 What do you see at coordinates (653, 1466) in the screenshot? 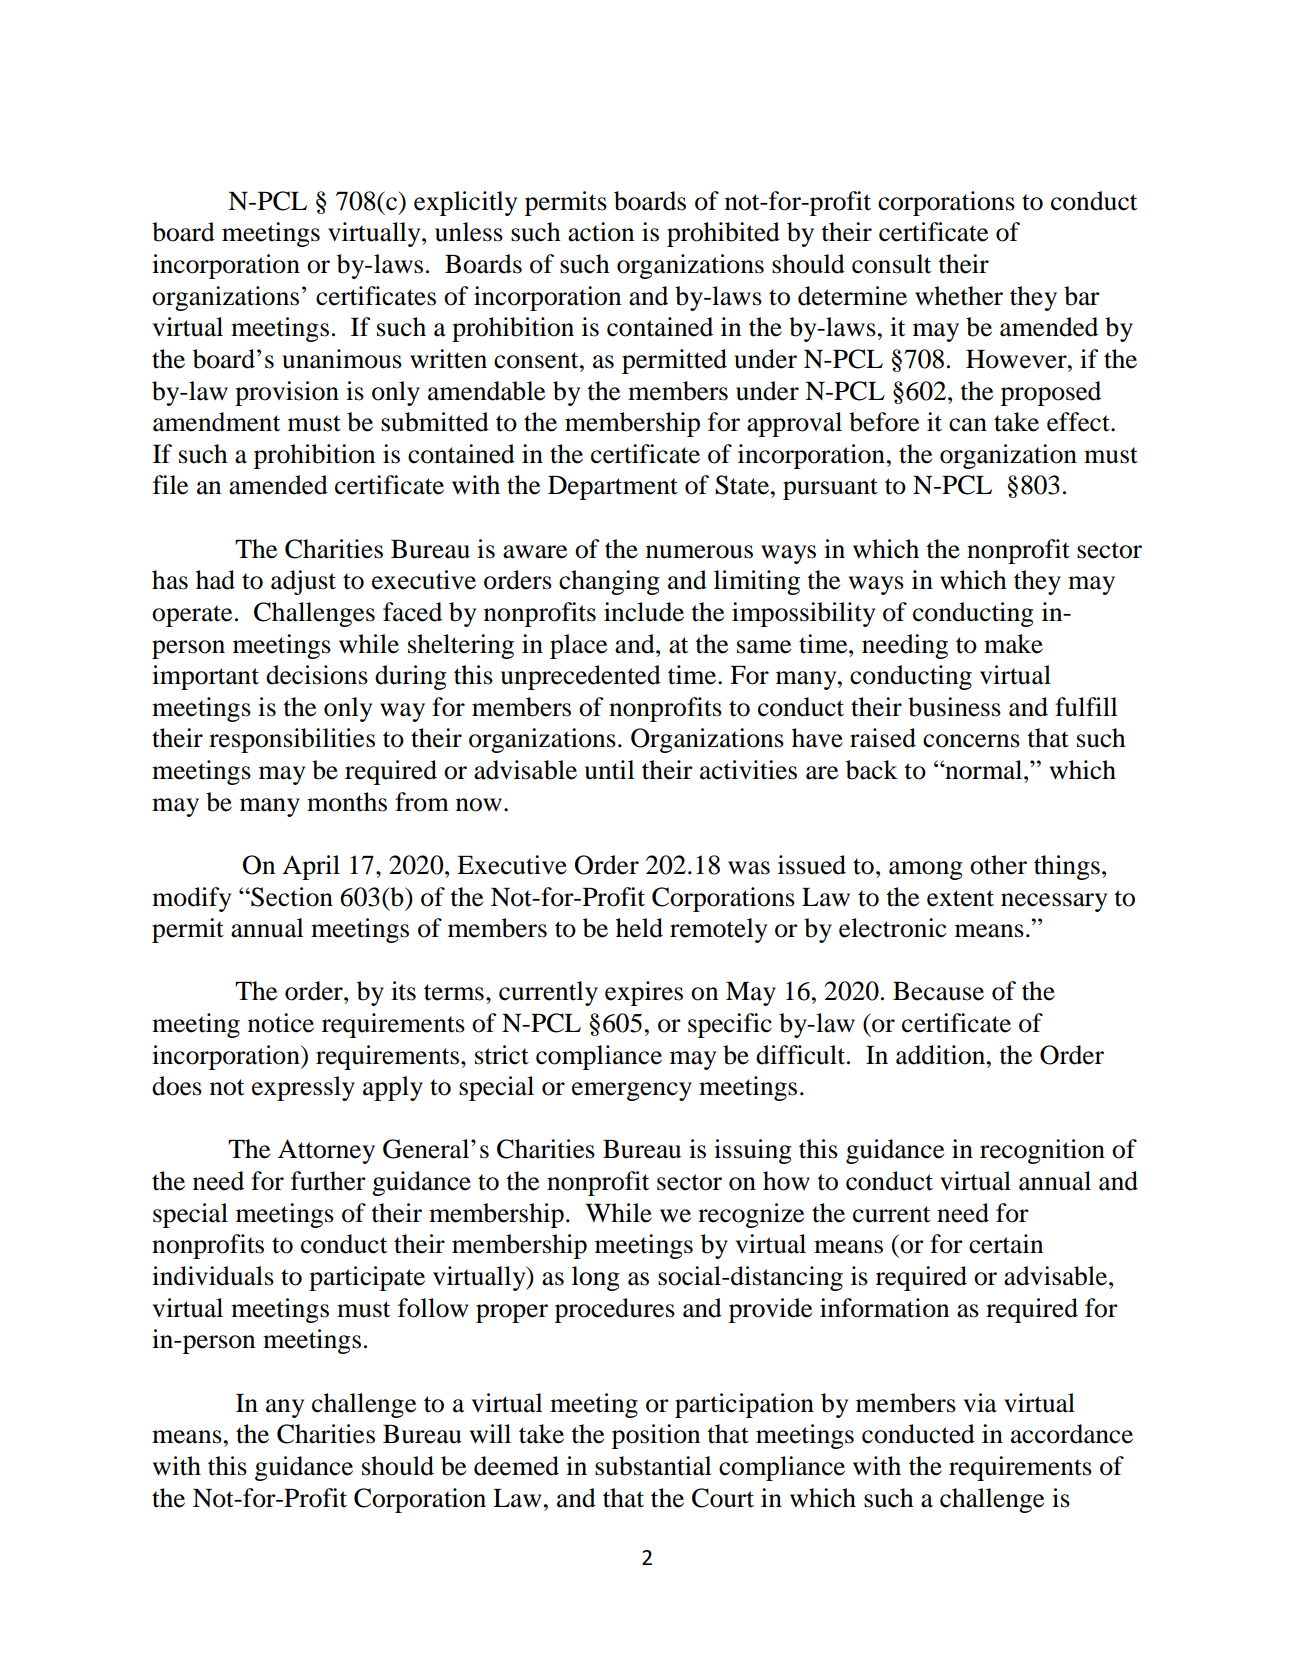
I see `substantial` at bounding box center [653, 1466].
